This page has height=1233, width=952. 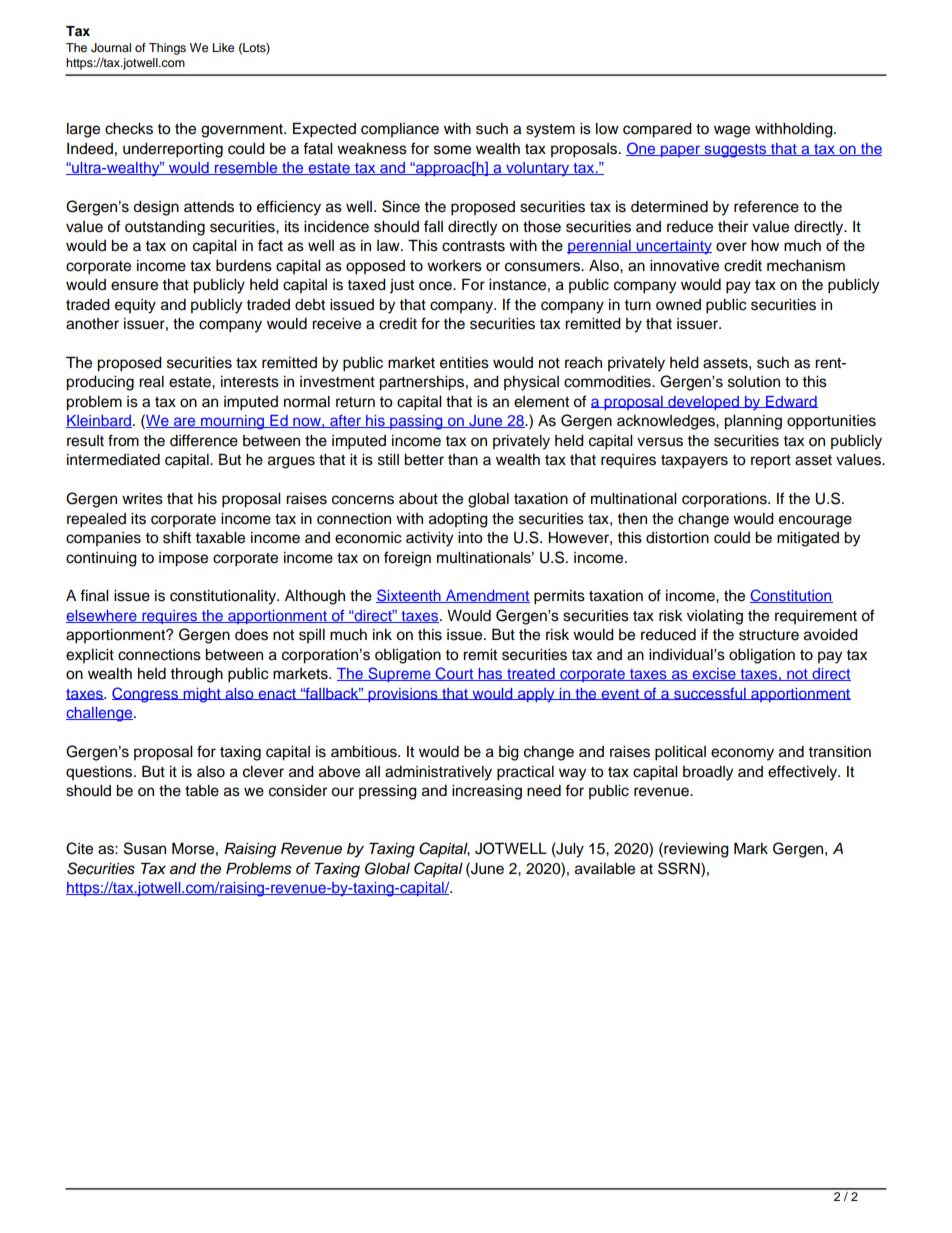 I want to click on compliance, so click(x=400, y=130).
